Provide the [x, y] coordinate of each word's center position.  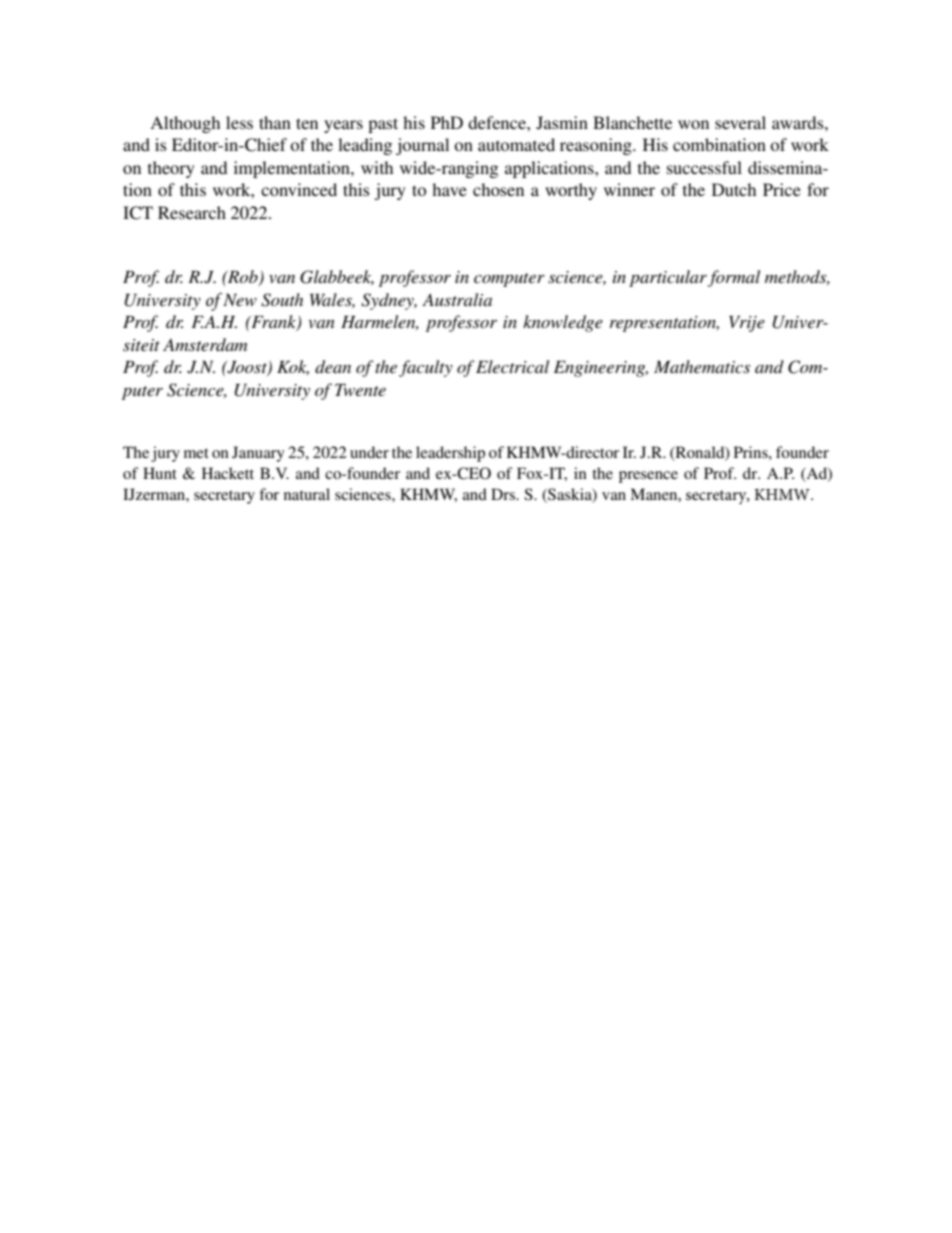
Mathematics [702, 366]
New [240, 300]
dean [333, 366]
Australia [457, 299]
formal [734, 278]
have [449, 189]
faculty [426, 368]
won [693, 124]
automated [516, 144]
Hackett [228, 473]
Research [192, 212]
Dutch [734, 189]
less [239, 122]
